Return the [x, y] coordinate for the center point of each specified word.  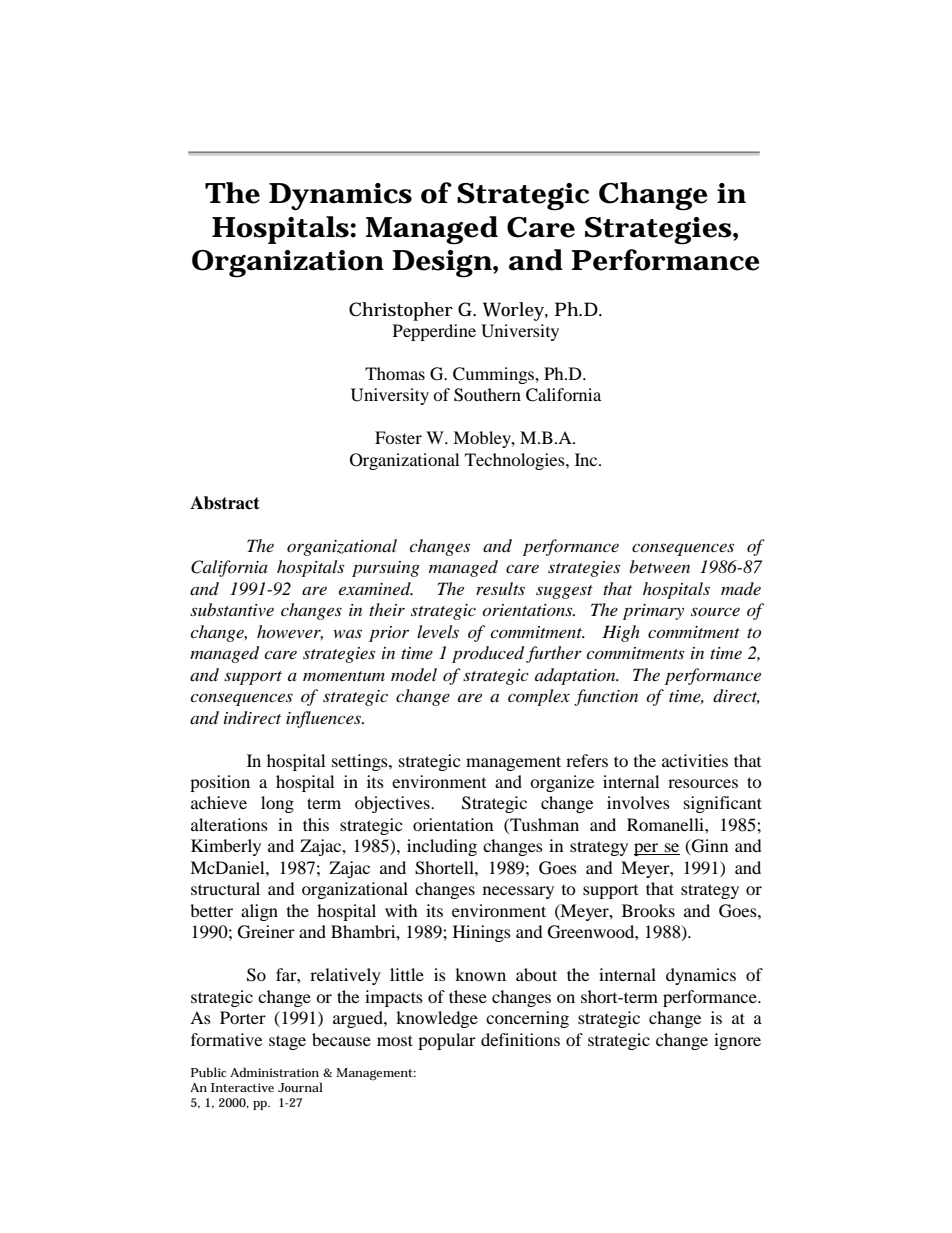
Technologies [516, 461]
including [442, 847]
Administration [274, 1072]
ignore [737, 1041]
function [606, 697]
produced [488, 654]
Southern [487, 395]
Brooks [648, 910]
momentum [344, 676]
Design [442, 264]
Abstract [225, 503]
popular [447, 1041]
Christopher [401, 311]
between [659, 566]
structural [225, 888]
